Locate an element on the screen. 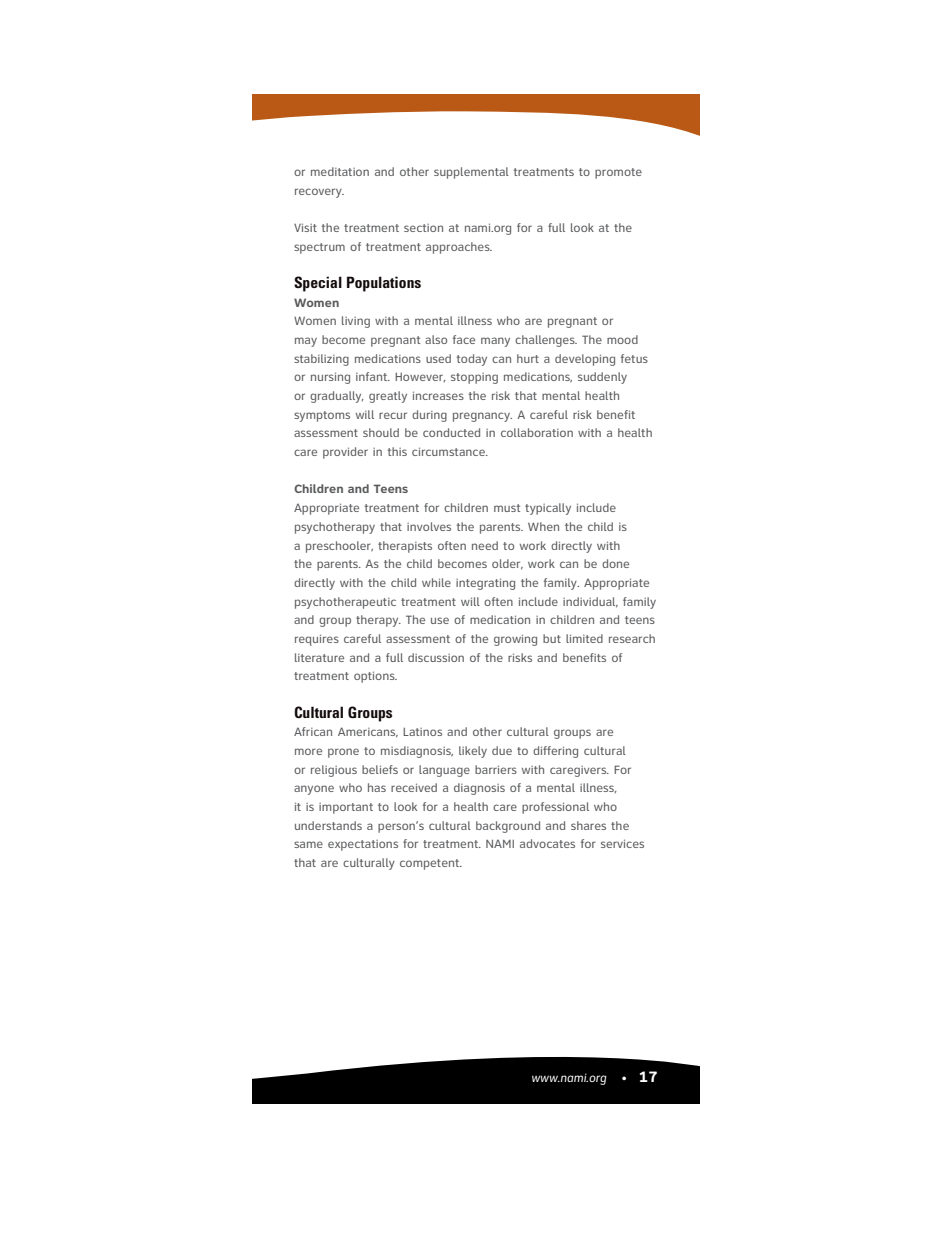  circumstance is located at coordinates (449, 451).
